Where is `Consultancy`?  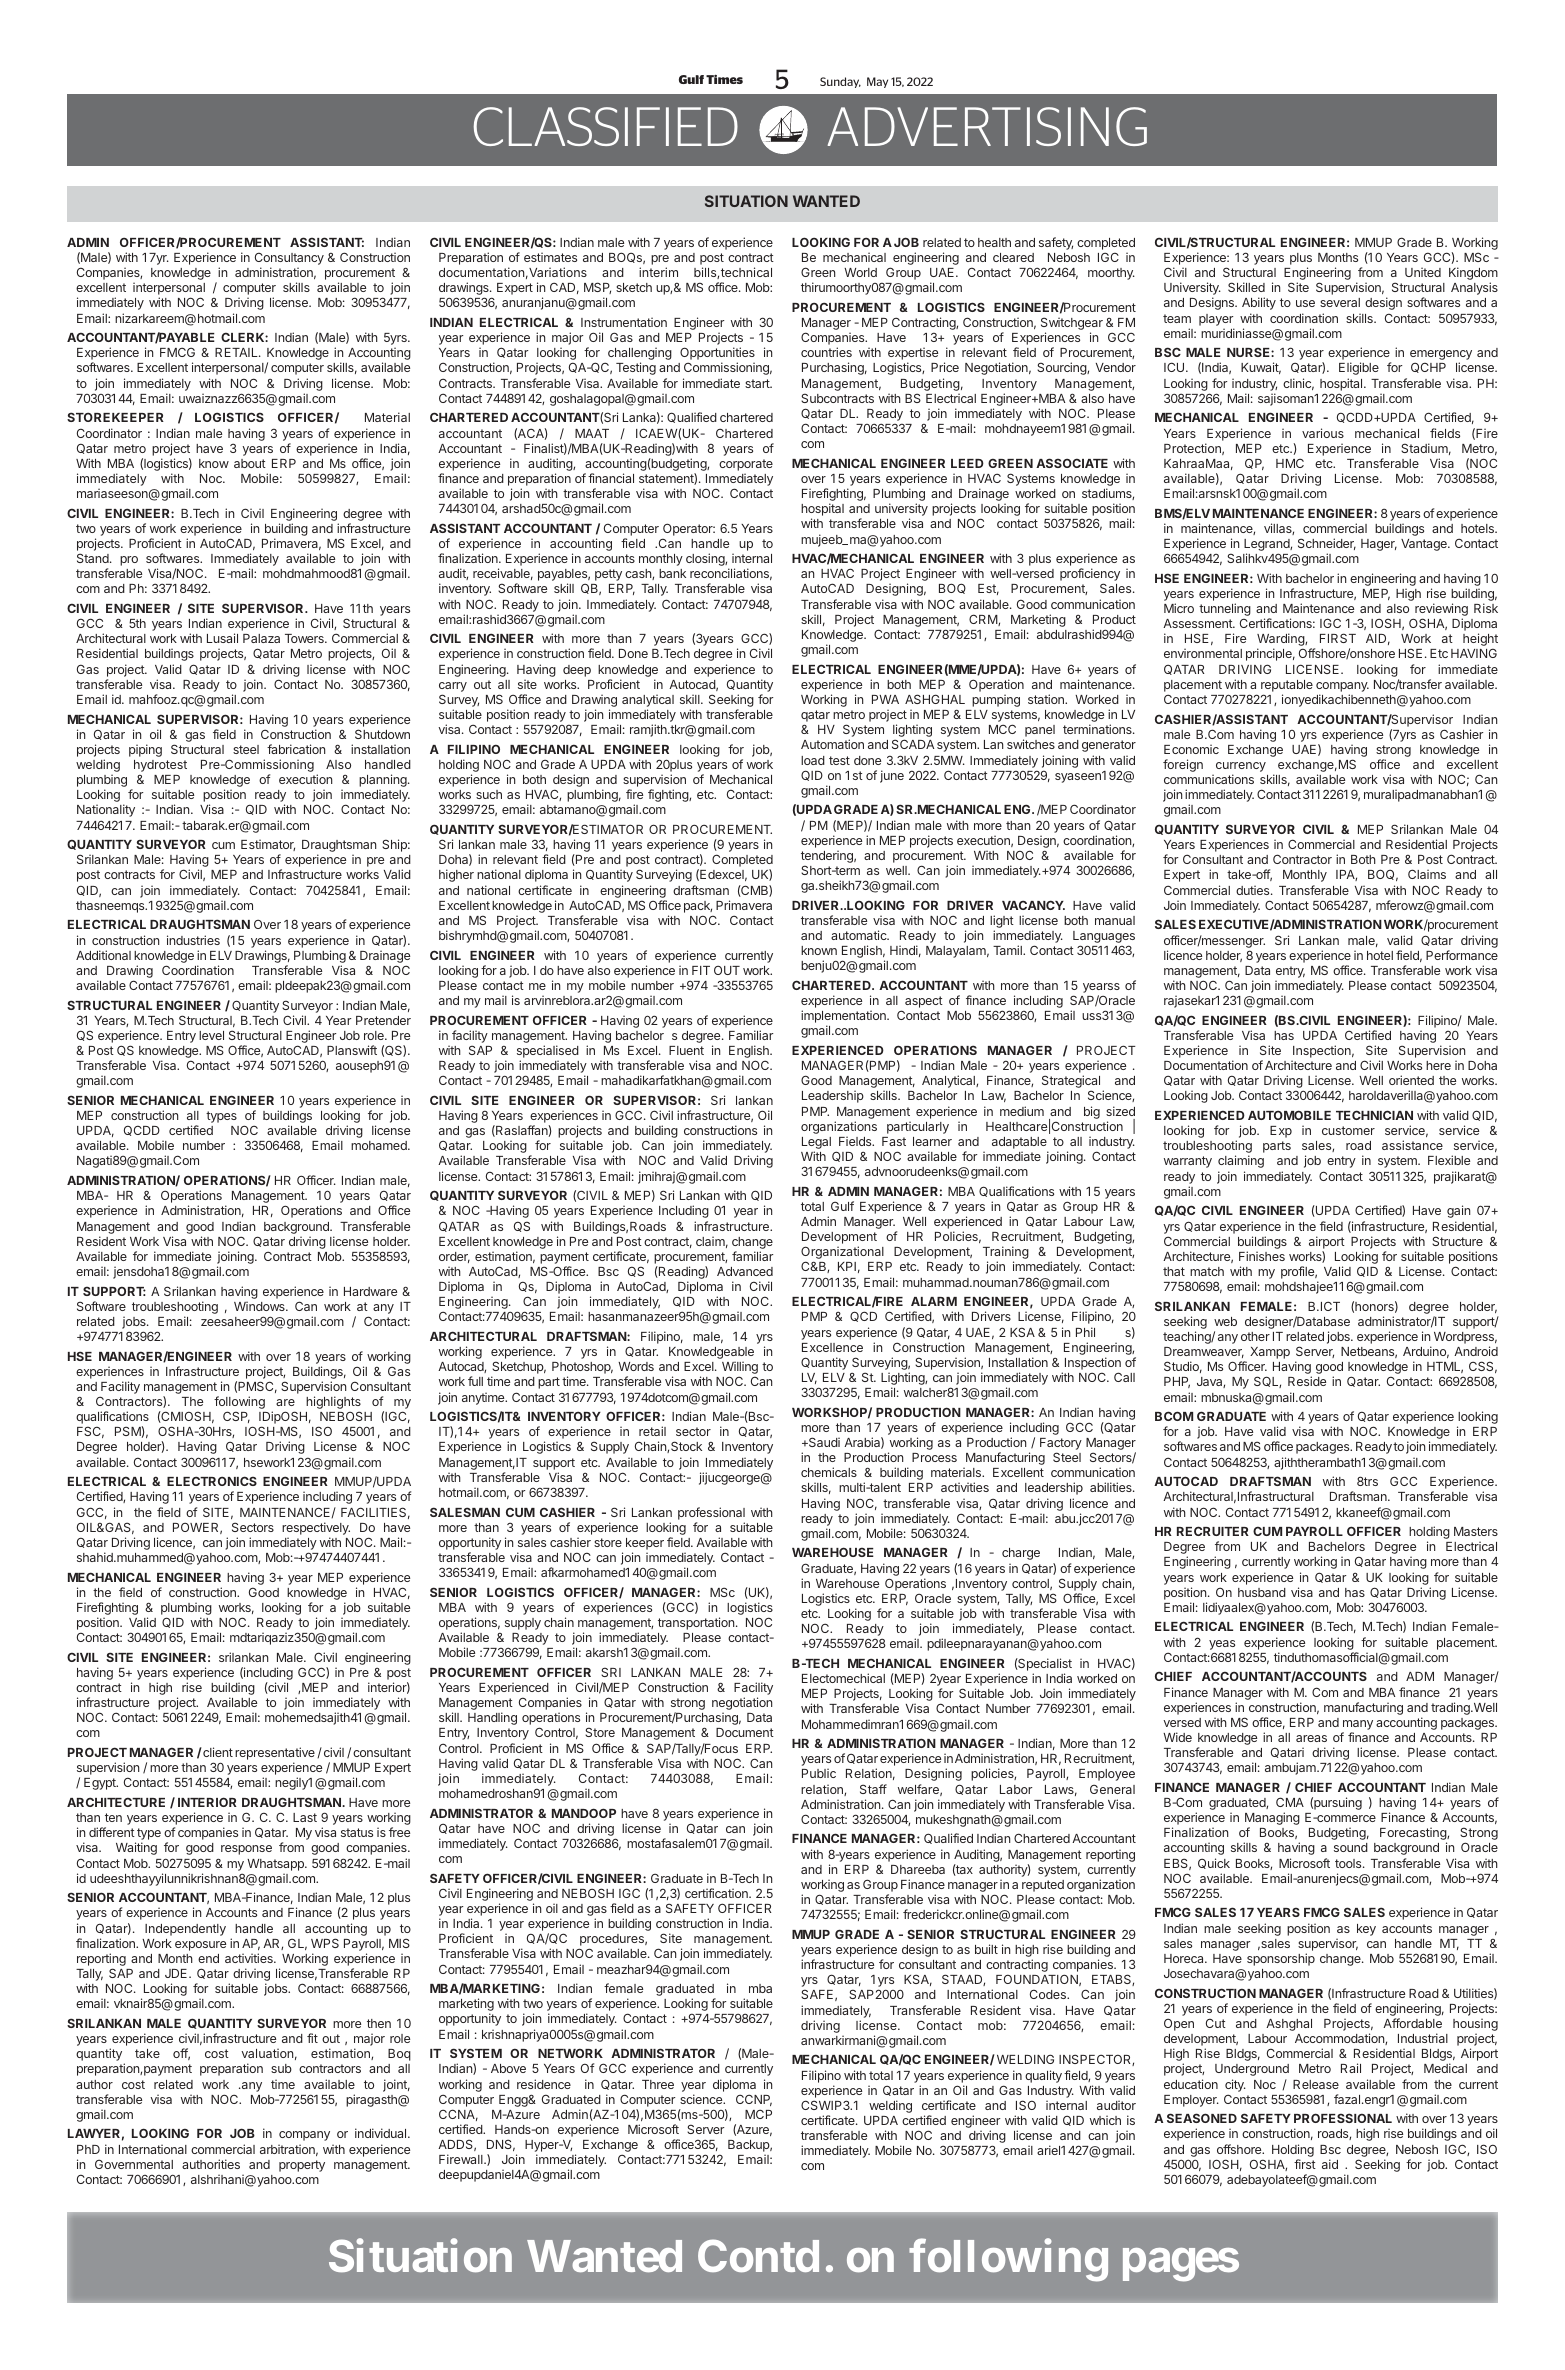
Consultancy is located at coordinates (289, 260).
